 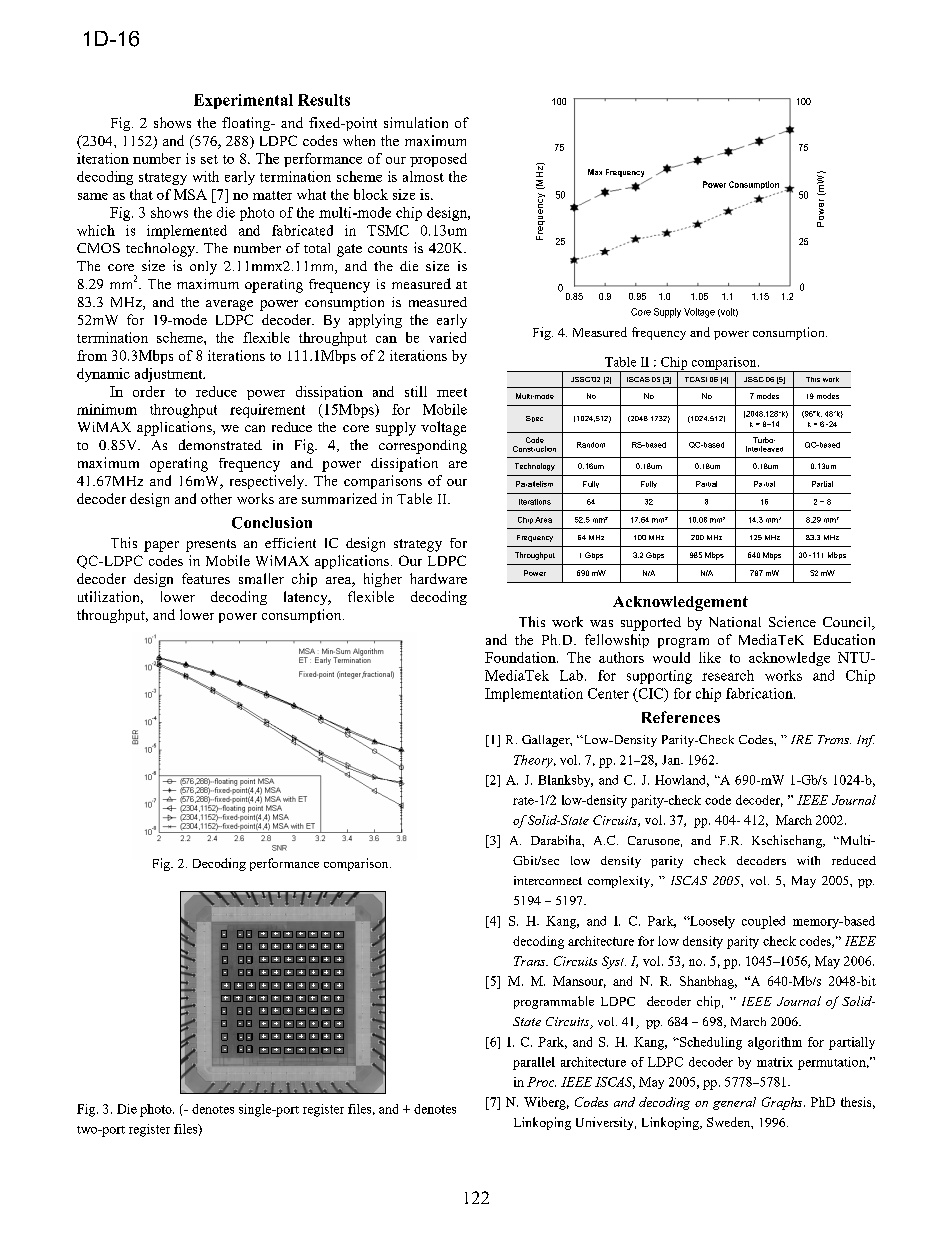 What do you see at coordinates (775, 1062) in the page?
I see `matrix` at bounding box center [775, 1062].
